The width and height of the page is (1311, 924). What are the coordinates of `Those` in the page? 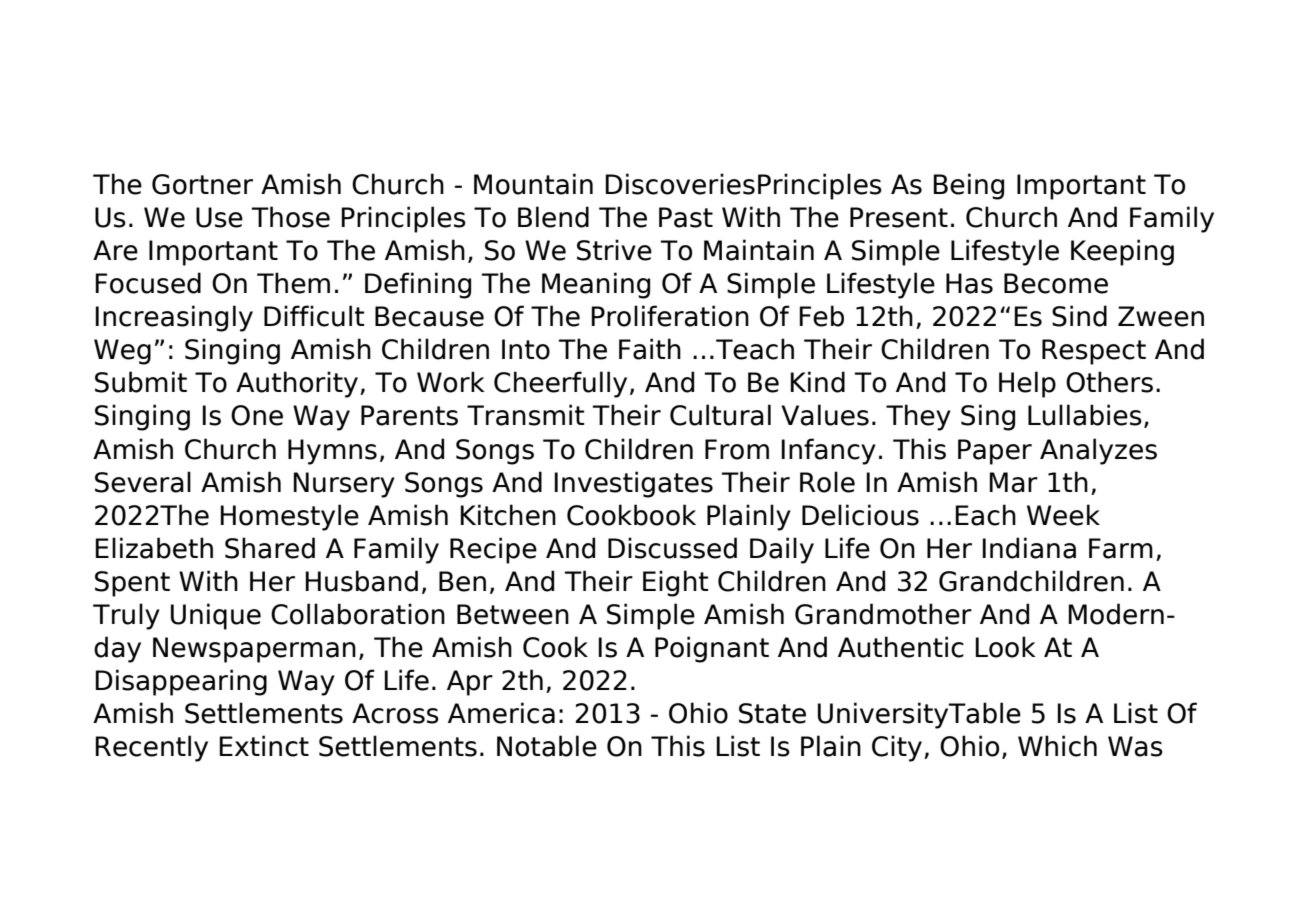 It's located at (290, 217).
